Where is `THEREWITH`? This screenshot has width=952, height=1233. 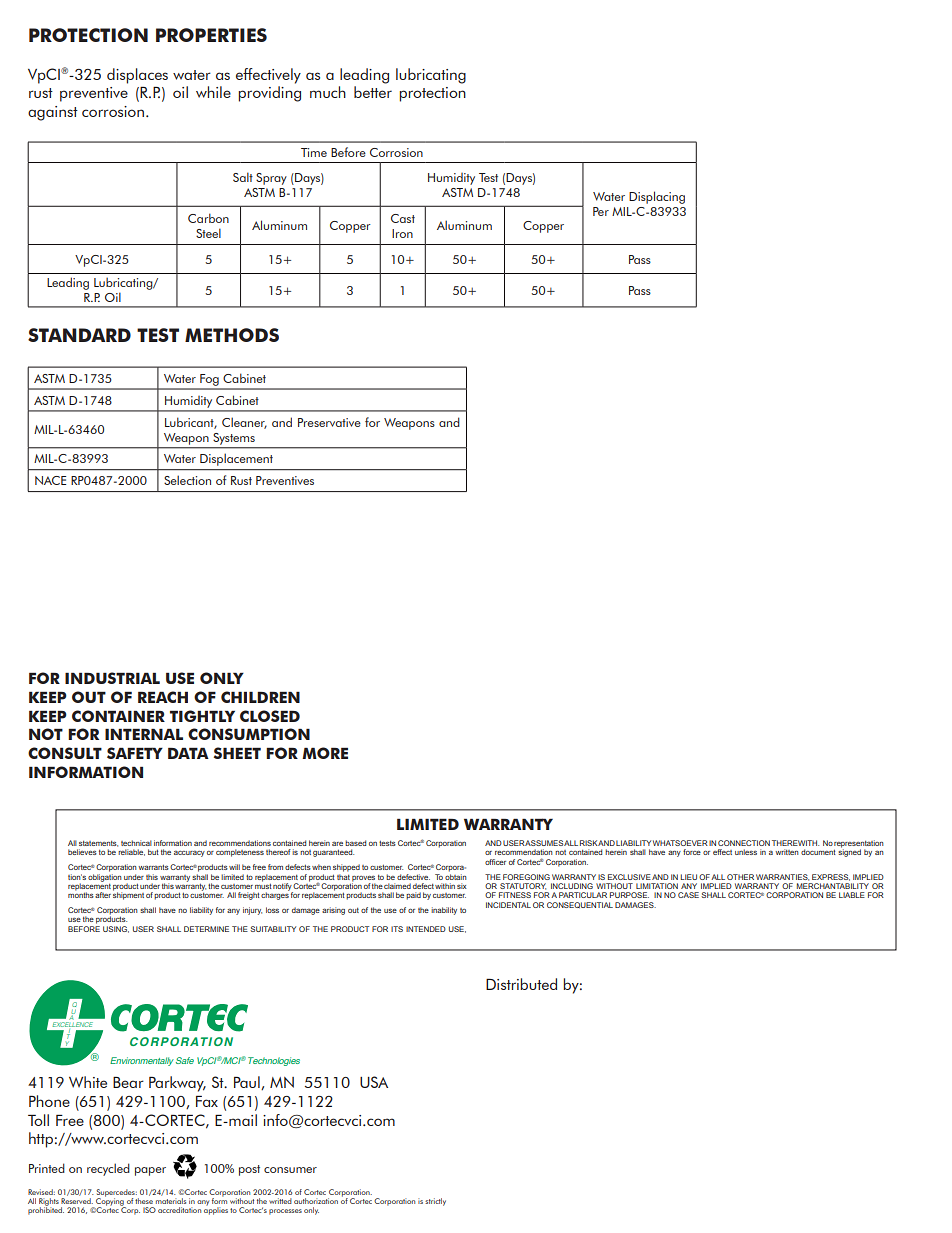 THEREWITH is located at coordinates (795, 843).
